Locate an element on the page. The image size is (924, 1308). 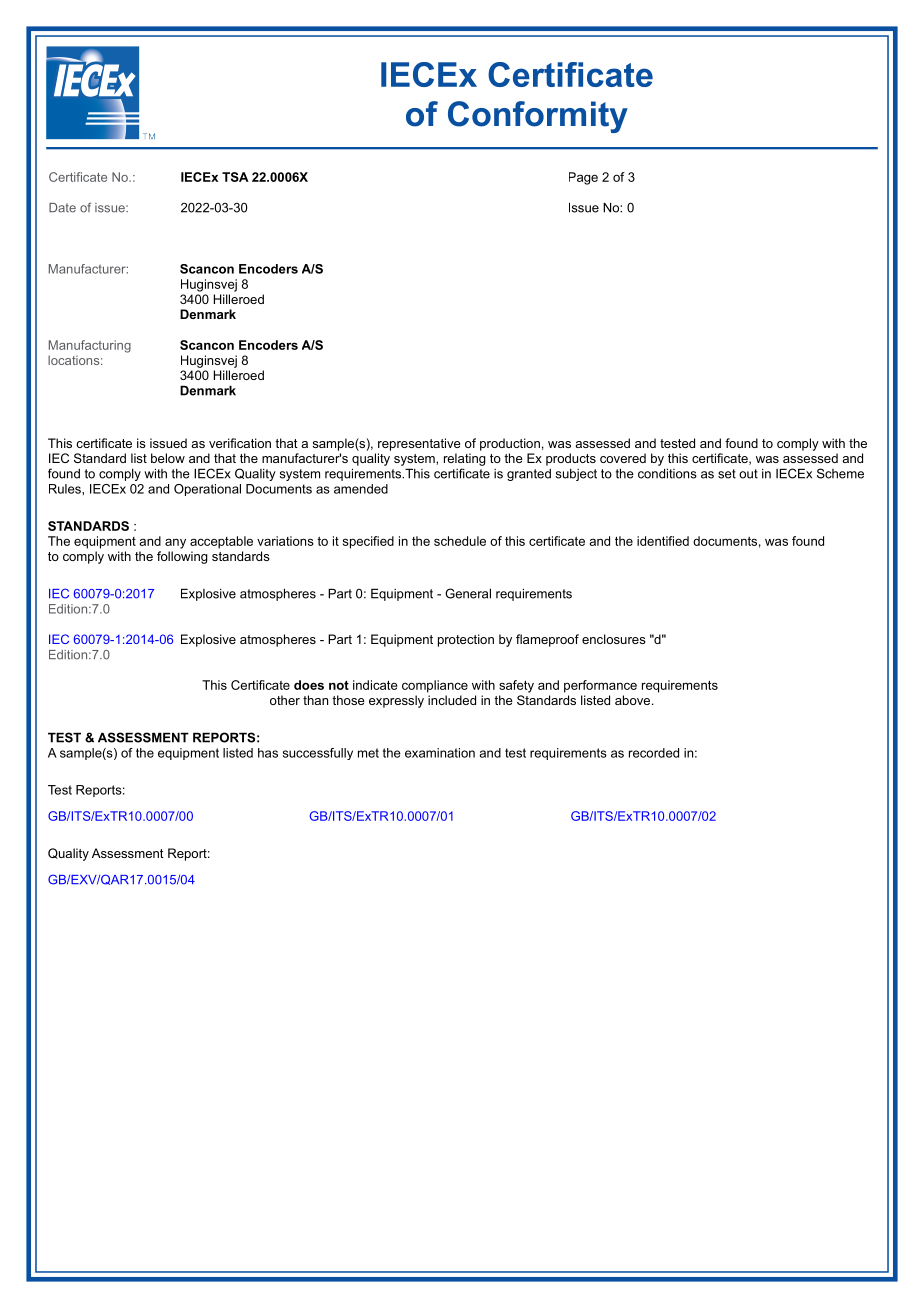
has is located at coordinates (268, 753).
